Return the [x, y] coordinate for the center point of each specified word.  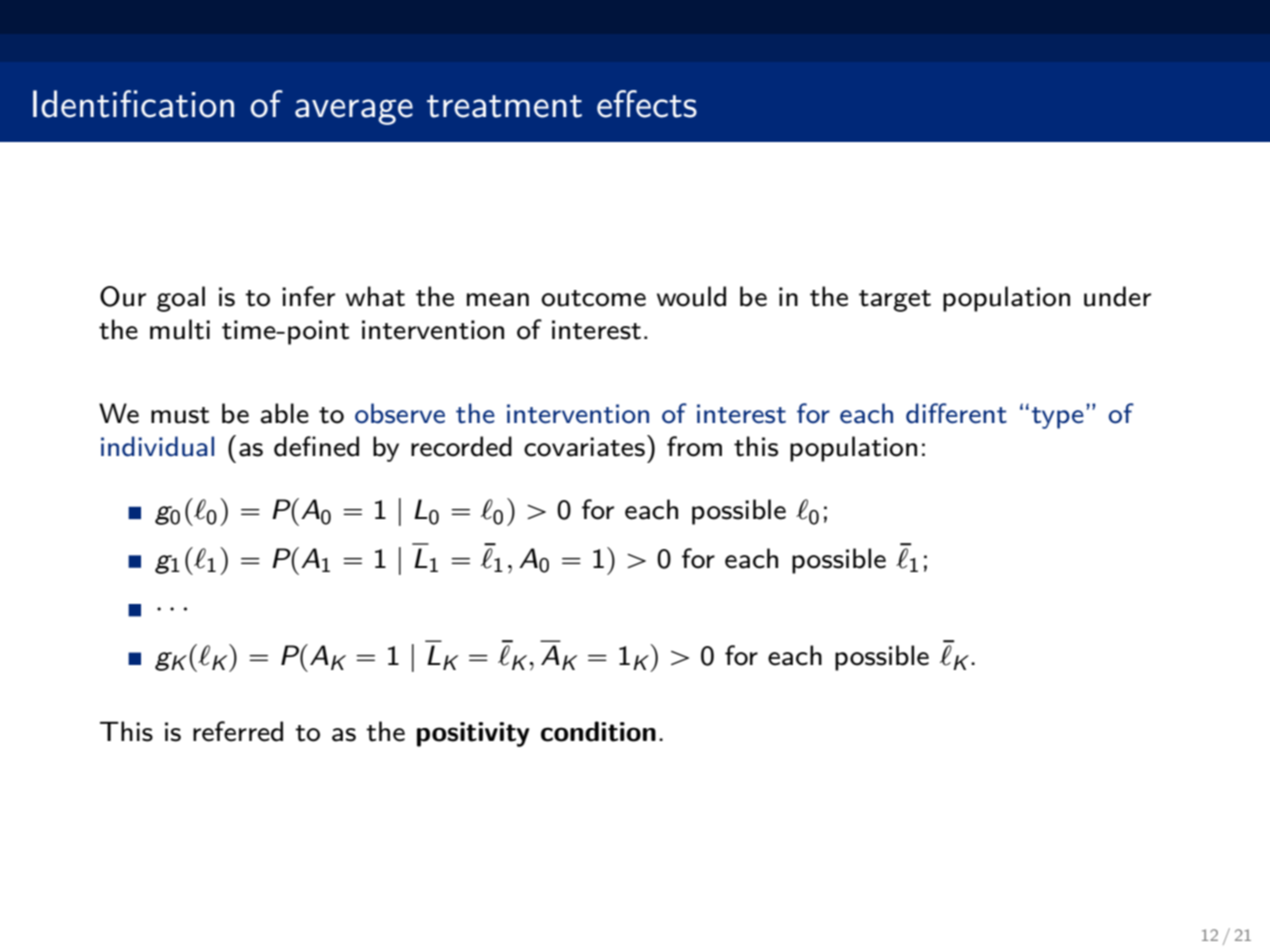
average [354, 112]
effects [647, 104]
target [895, 301]
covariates [584, 447]
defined [316, 446]
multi [180, 329]
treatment [504, 106]
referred [238, 731]
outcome [593, 298]
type [1058, 418]
